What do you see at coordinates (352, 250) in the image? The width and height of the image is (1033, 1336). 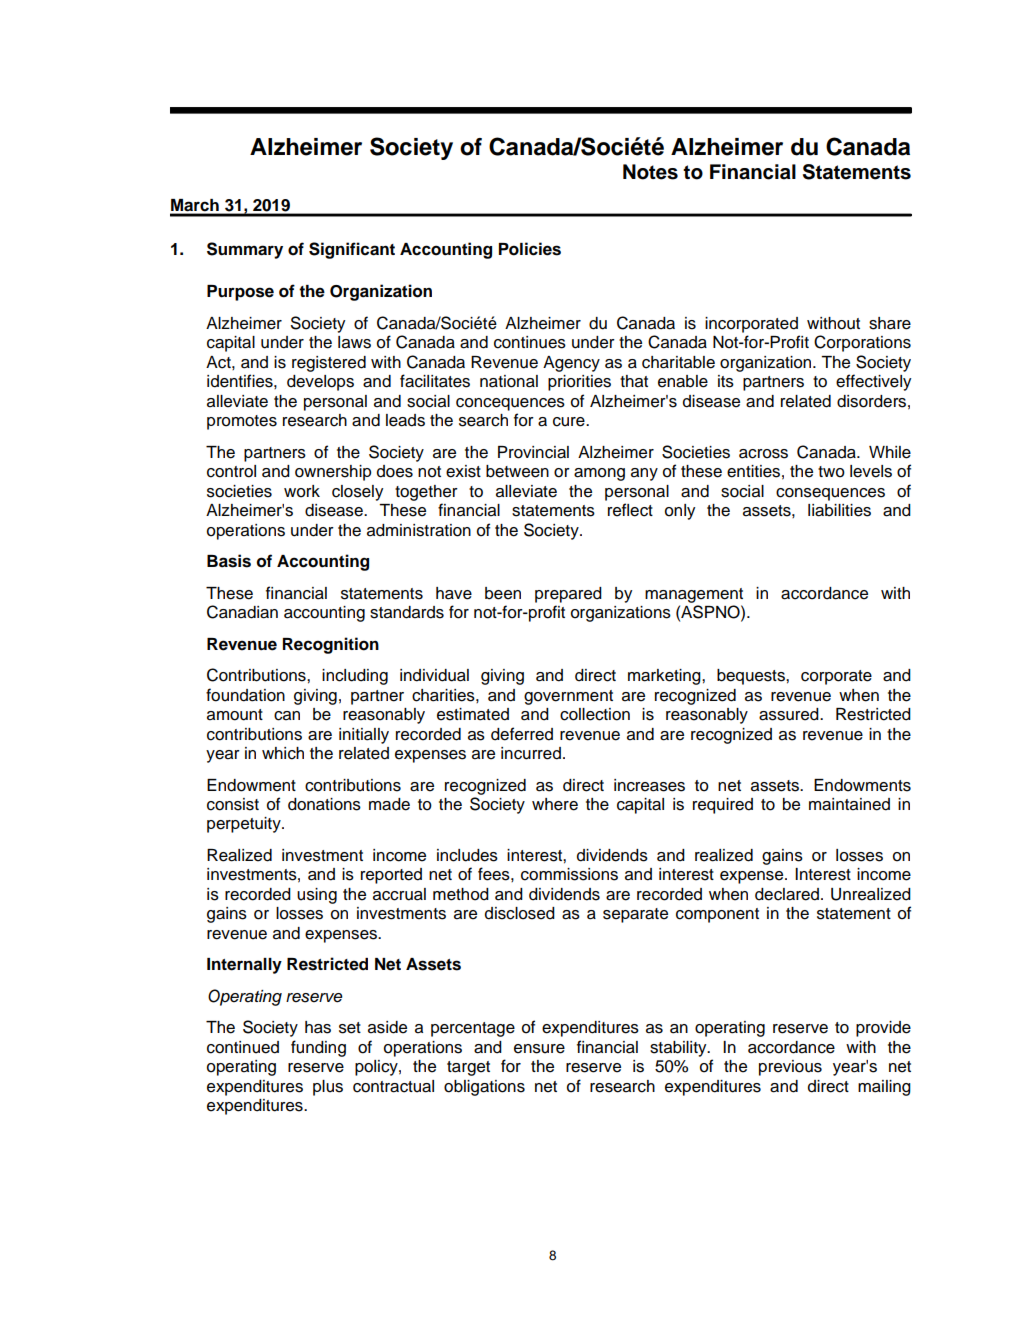 I see `Significant` at bounding box center [352, 250].
